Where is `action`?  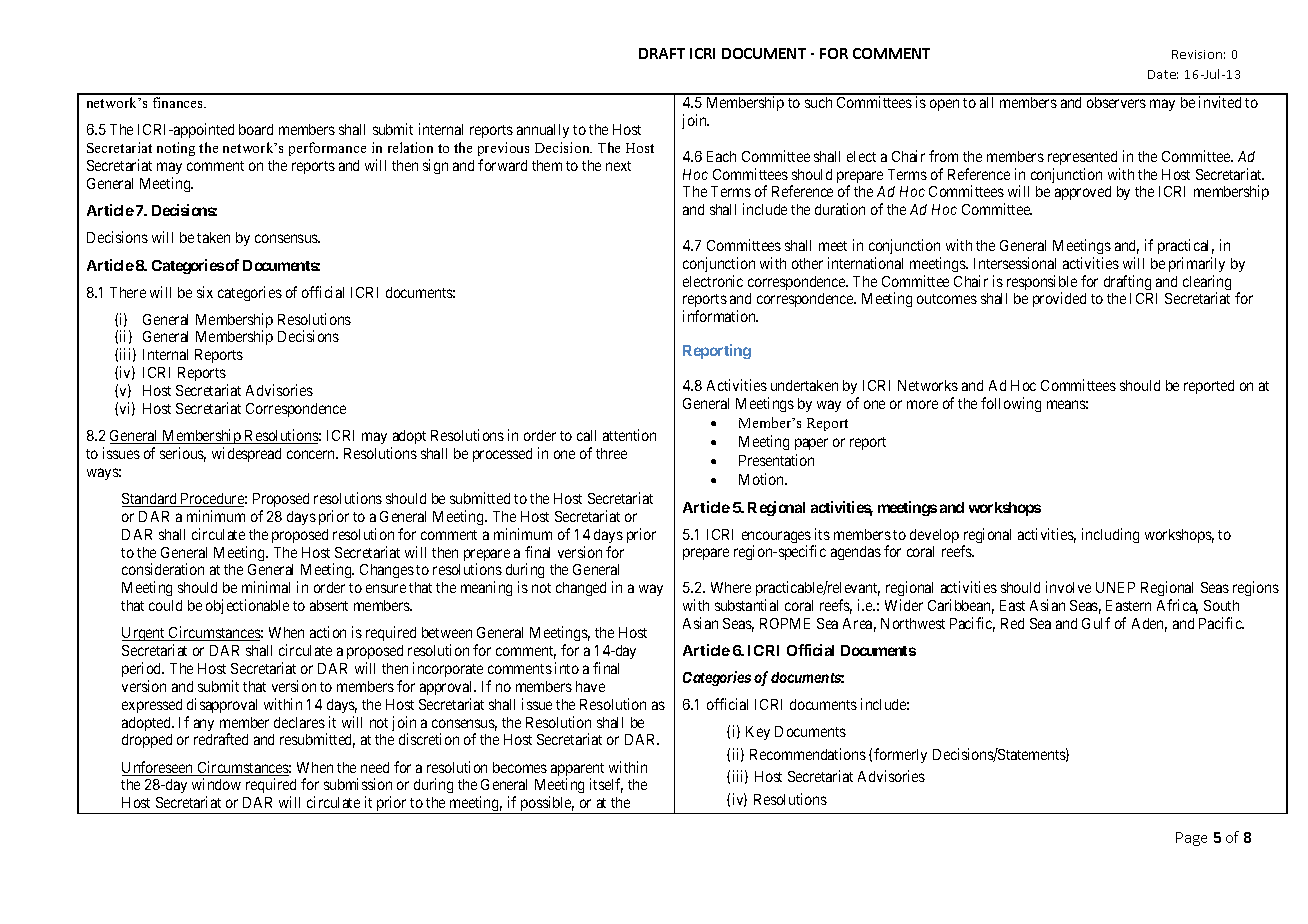
action is located at coordinates (328, 632).
